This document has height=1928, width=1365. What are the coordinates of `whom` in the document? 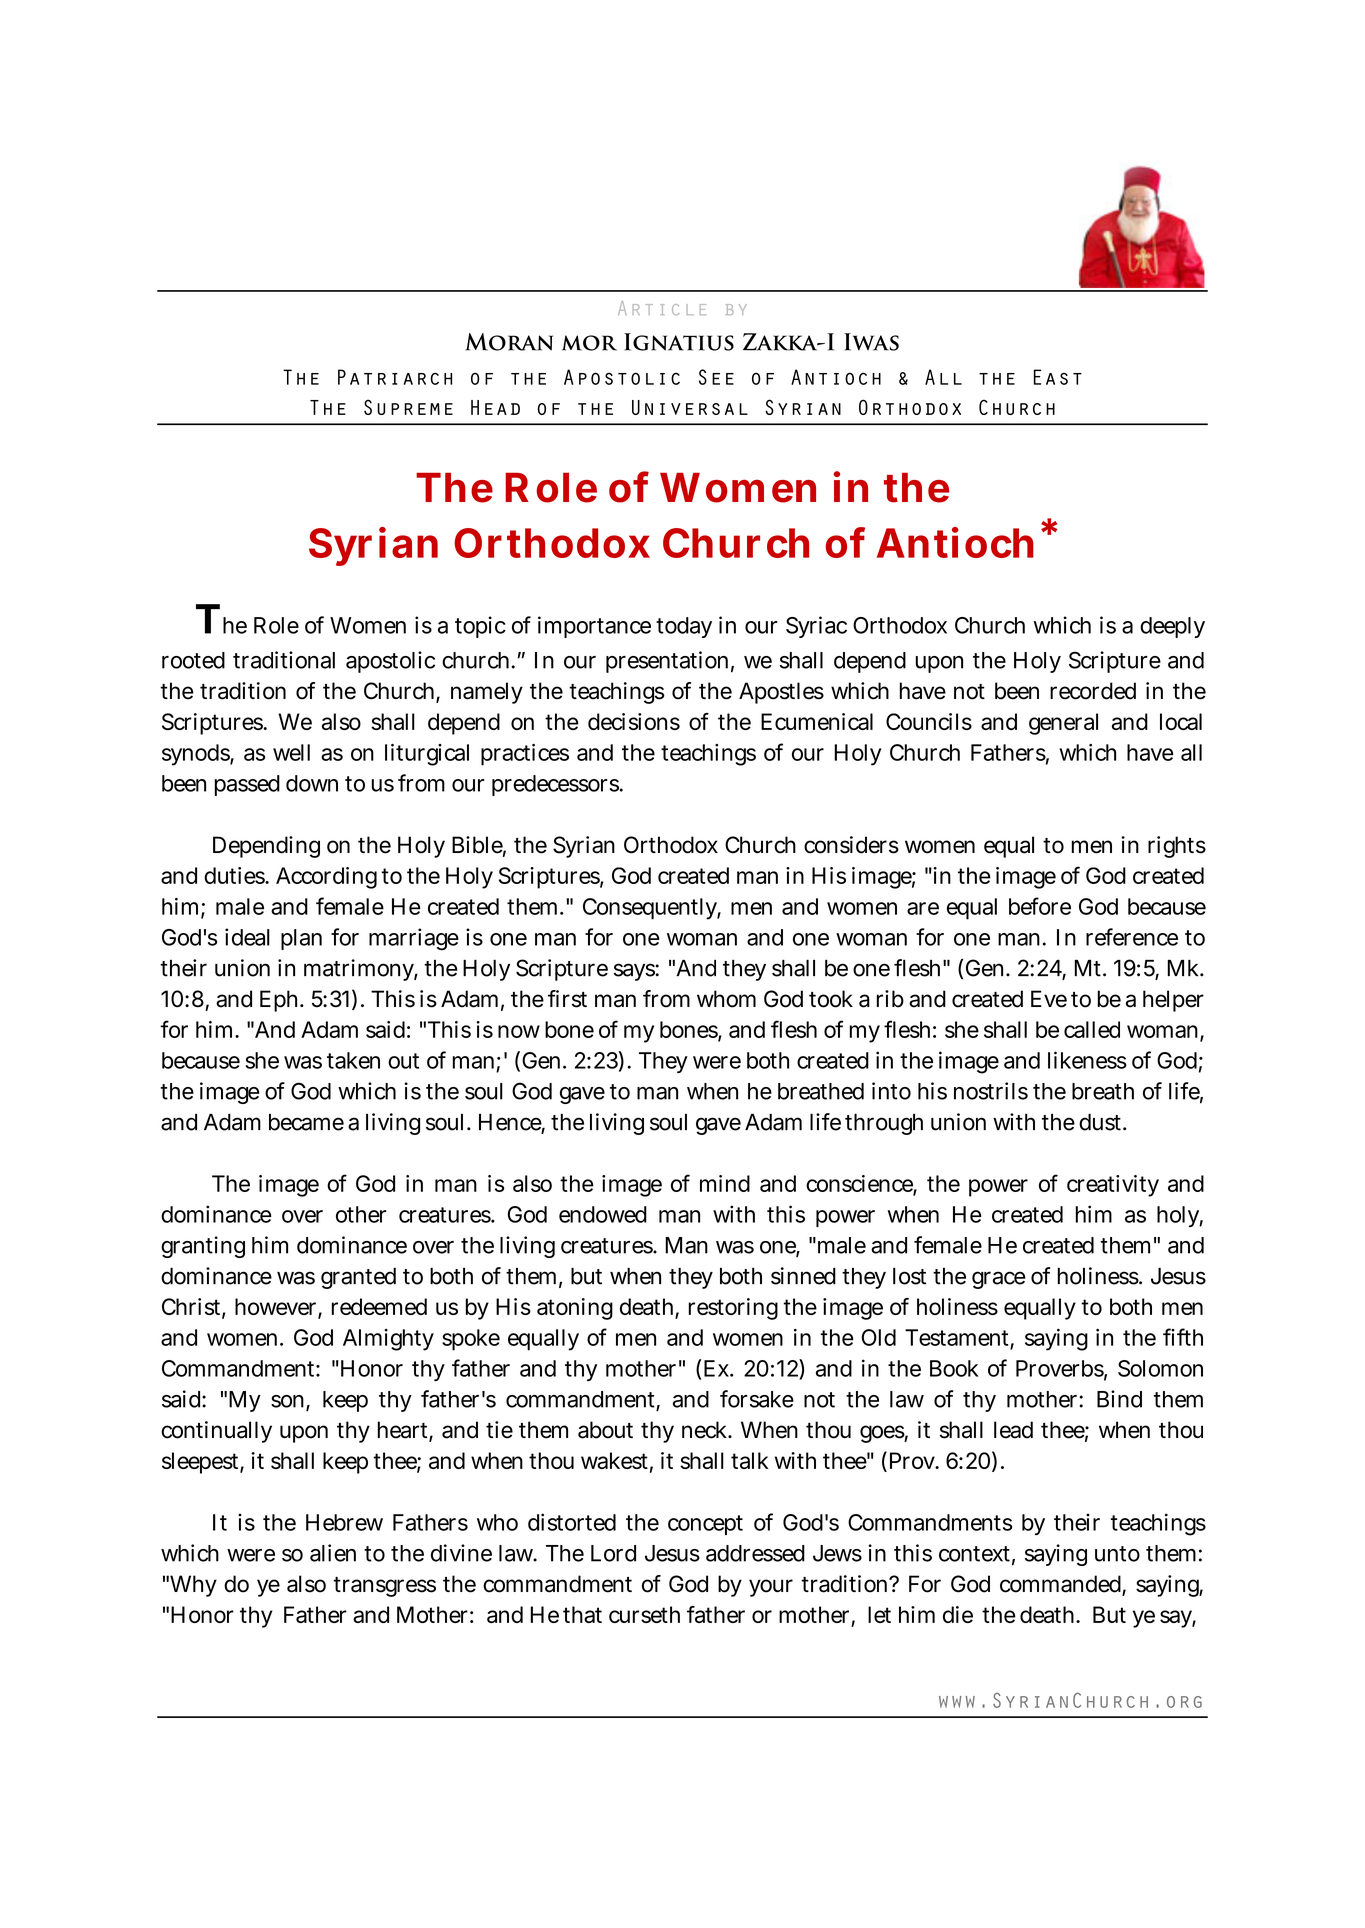 It's located at (726, 999).
